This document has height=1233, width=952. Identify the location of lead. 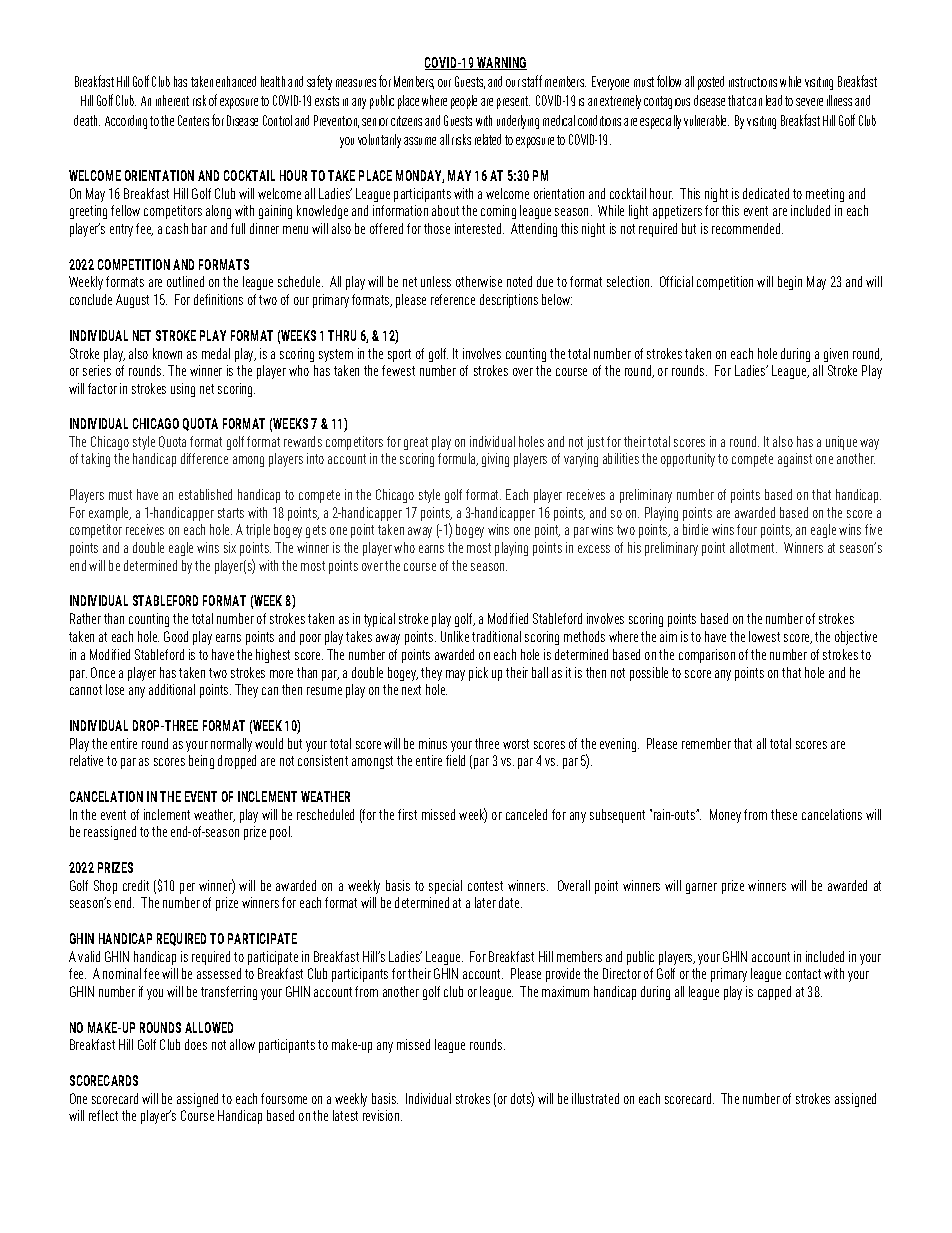
(774, 100).
